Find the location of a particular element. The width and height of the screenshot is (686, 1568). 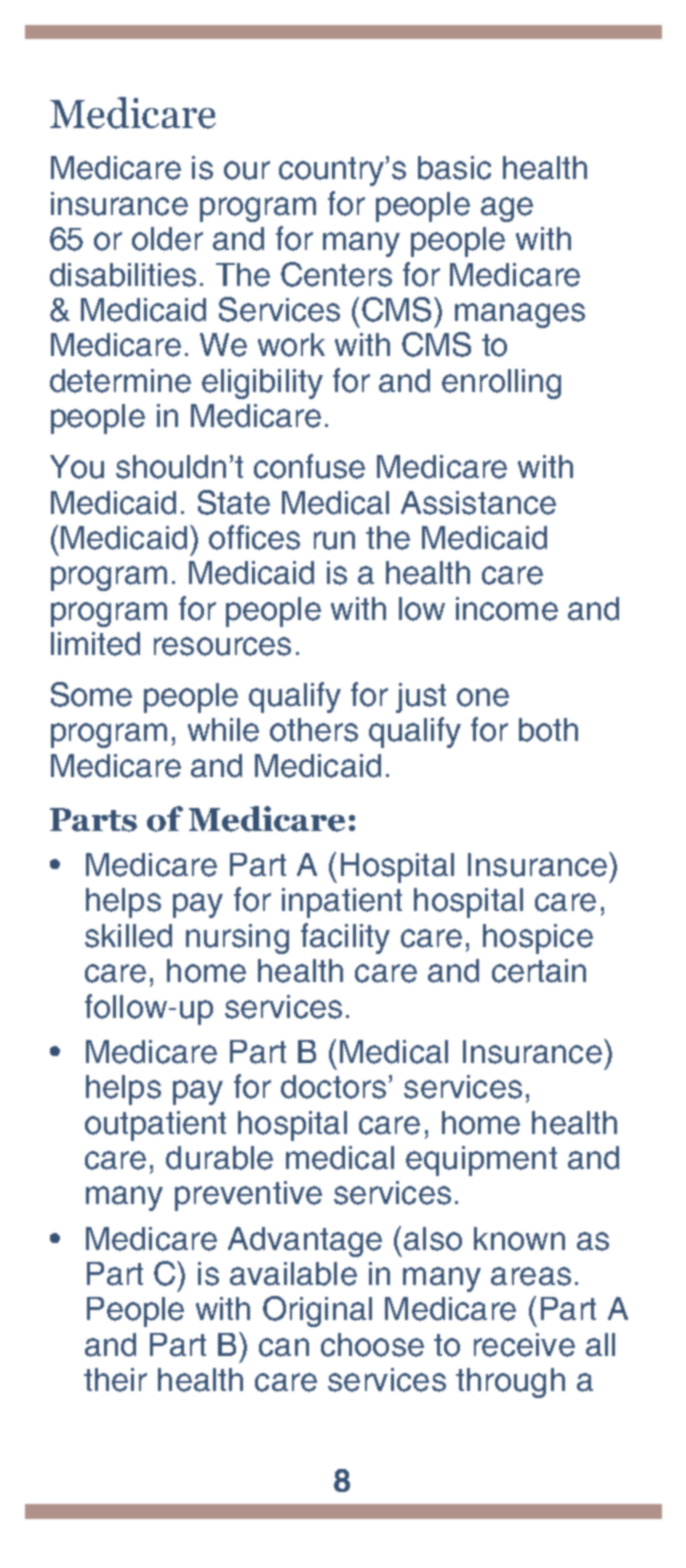

Centers is located at coordinates (336, 274).
